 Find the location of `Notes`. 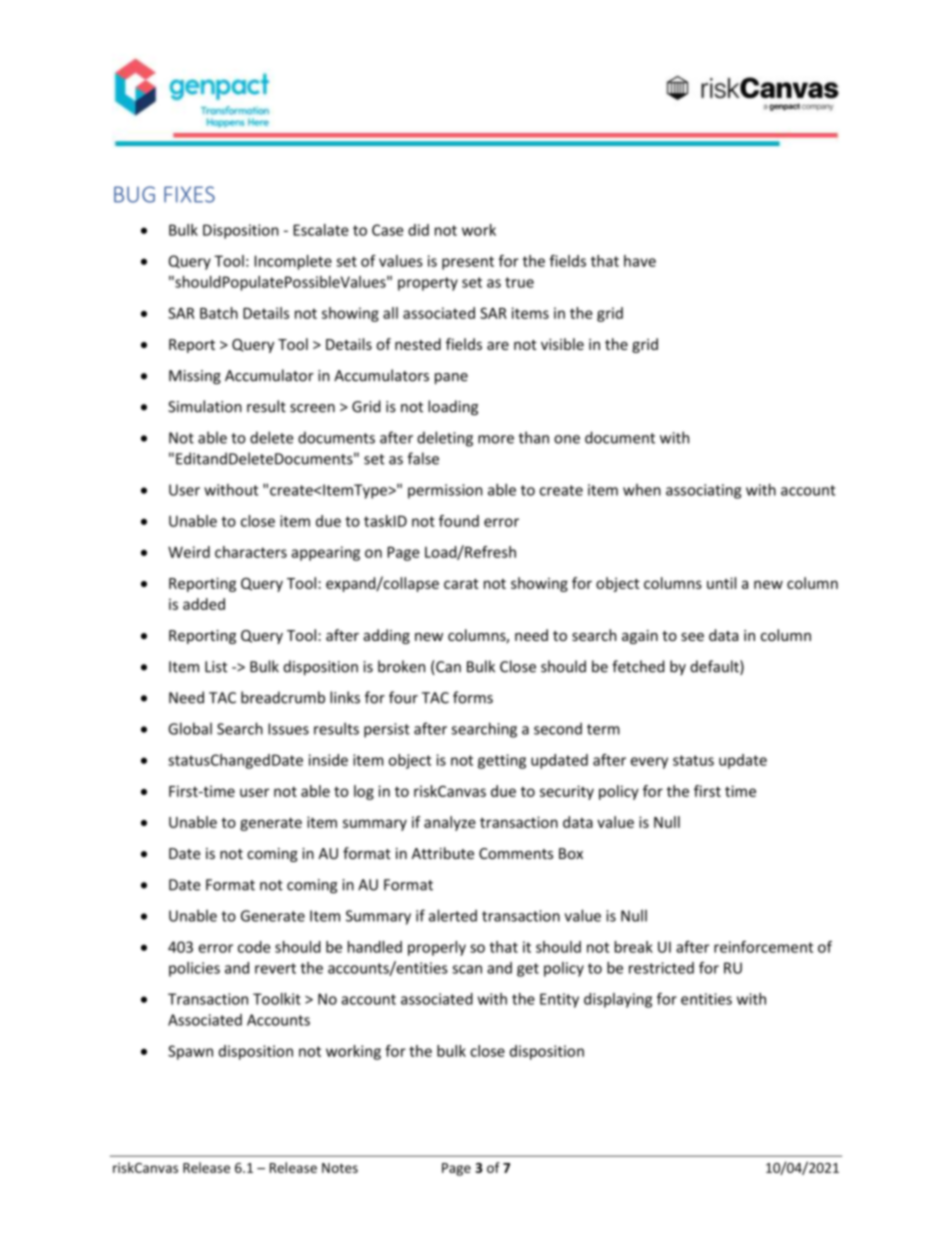

Notes is located at coordinates (340, 1168).
